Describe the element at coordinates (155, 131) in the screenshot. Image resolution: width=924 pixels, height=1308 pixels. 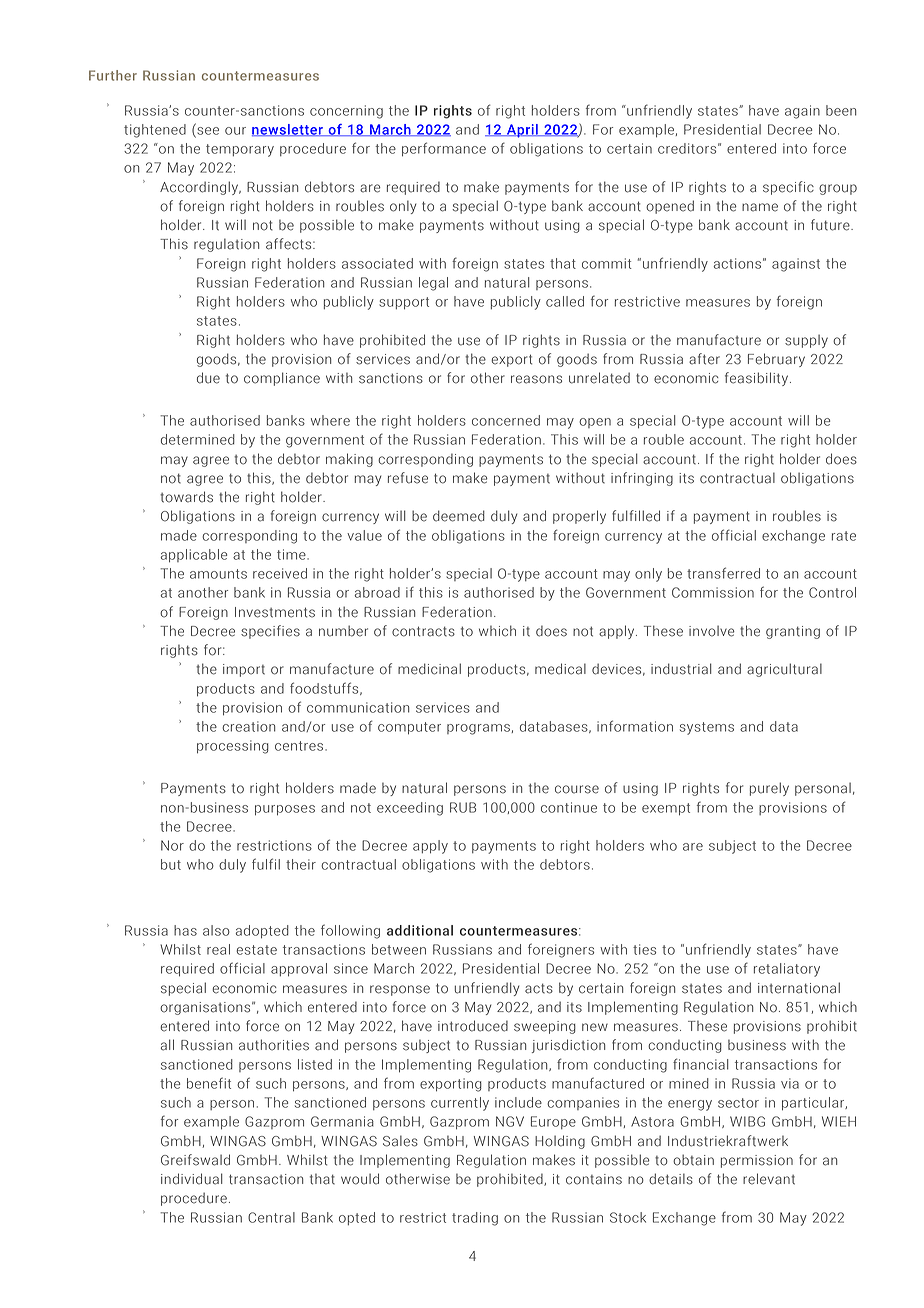
I see `tightened` at that location.
